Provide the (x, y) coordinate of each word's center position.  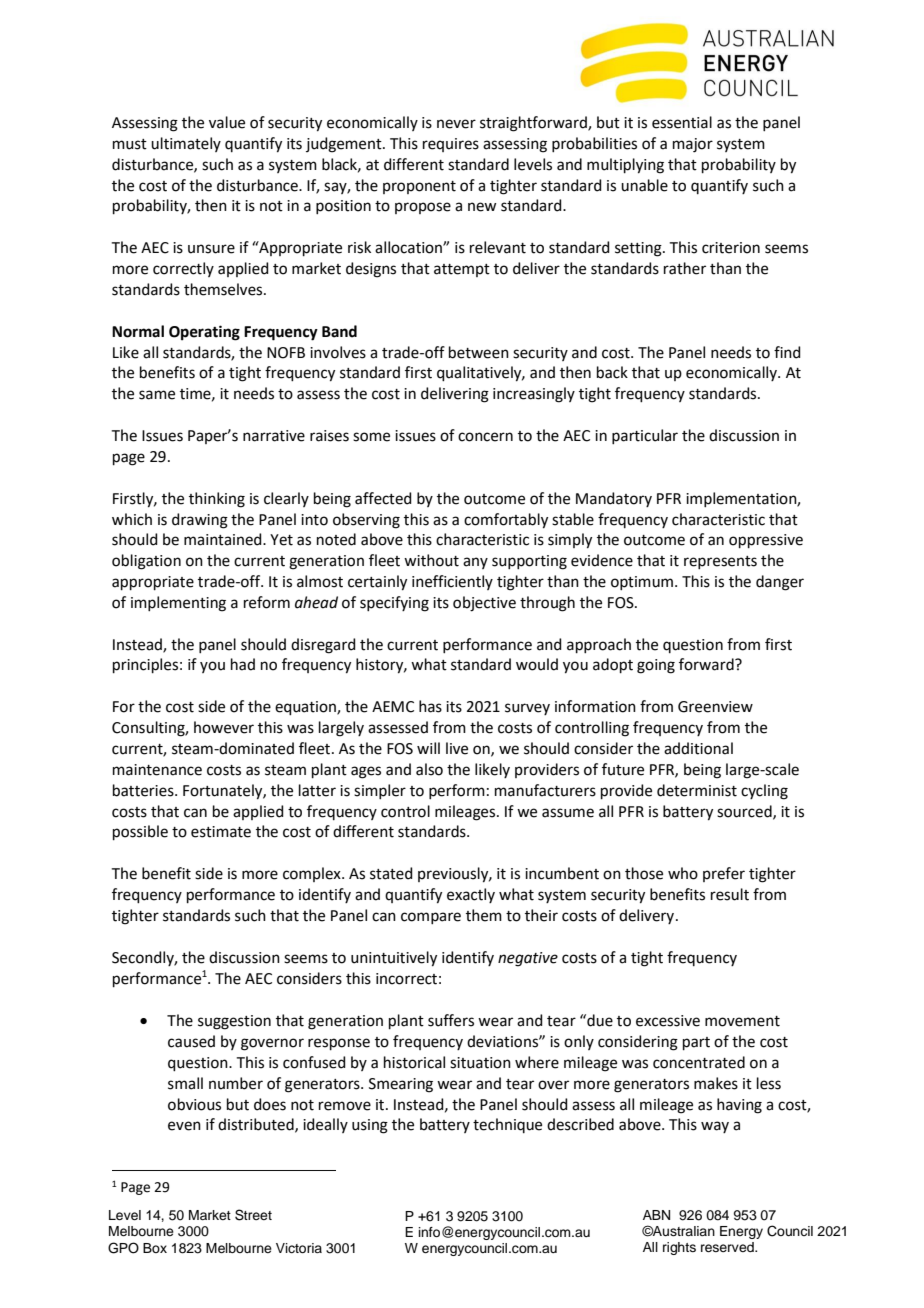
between (479, 352)
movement (742, 1021)
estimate (221, 832)
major (693, 145)
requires (451, 145)
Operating (204, 333)
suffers (451, 1020)
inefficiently (452, 582)
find (787, 352)
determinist (697, 790)
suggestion (234, 1022)
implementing (178, 604)
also (429, 769)
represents (720, 562)
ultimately (186, 144)
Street (253, 1215)
